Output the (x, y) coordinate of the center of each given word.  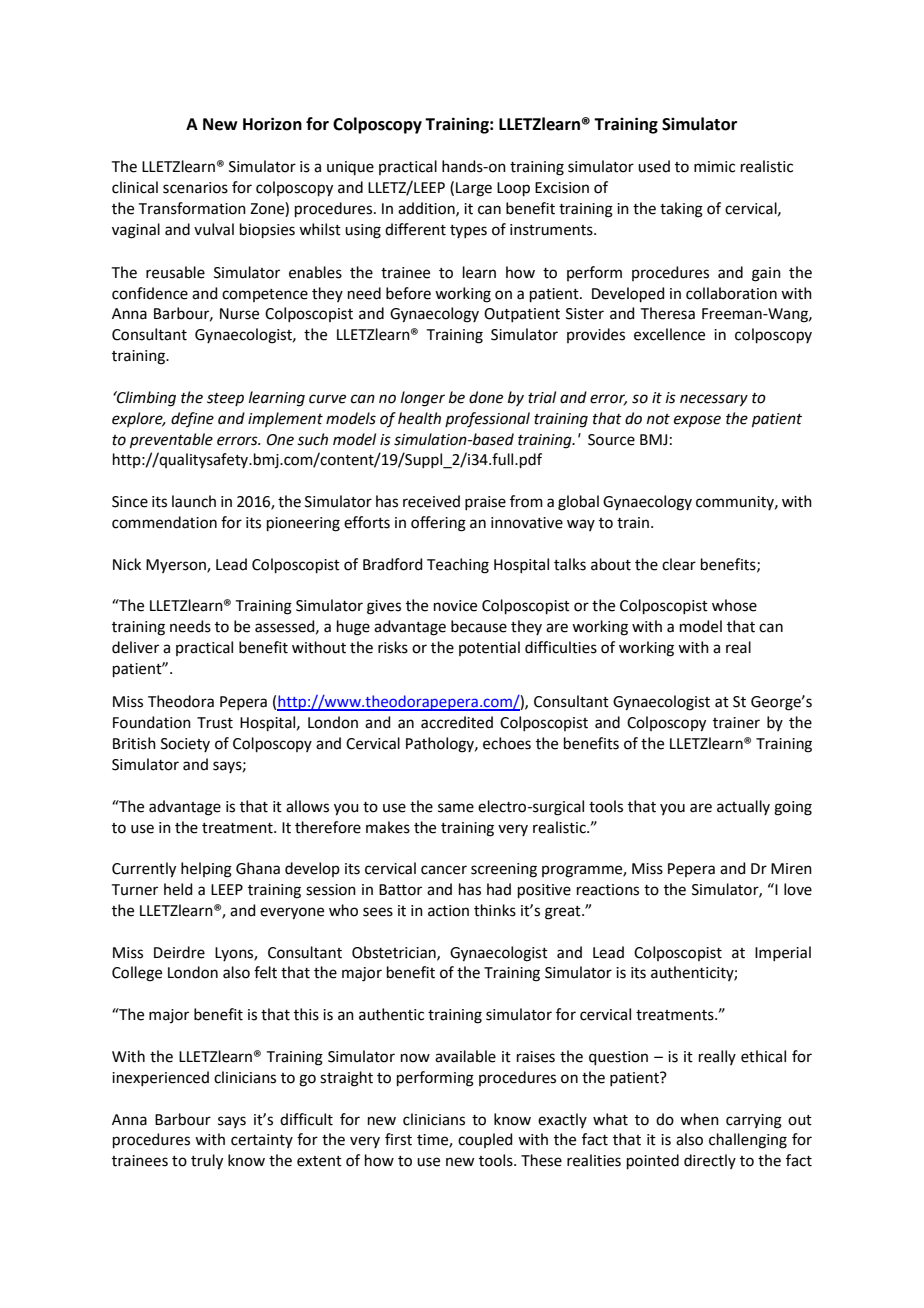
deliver (135, 647)
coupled (485, 1140)
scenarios (195, 188)
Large (474, 189)
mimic (714, 167)
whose (734, 605)
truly (207, 1162)
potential (489, 648)
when (699, 1119)
